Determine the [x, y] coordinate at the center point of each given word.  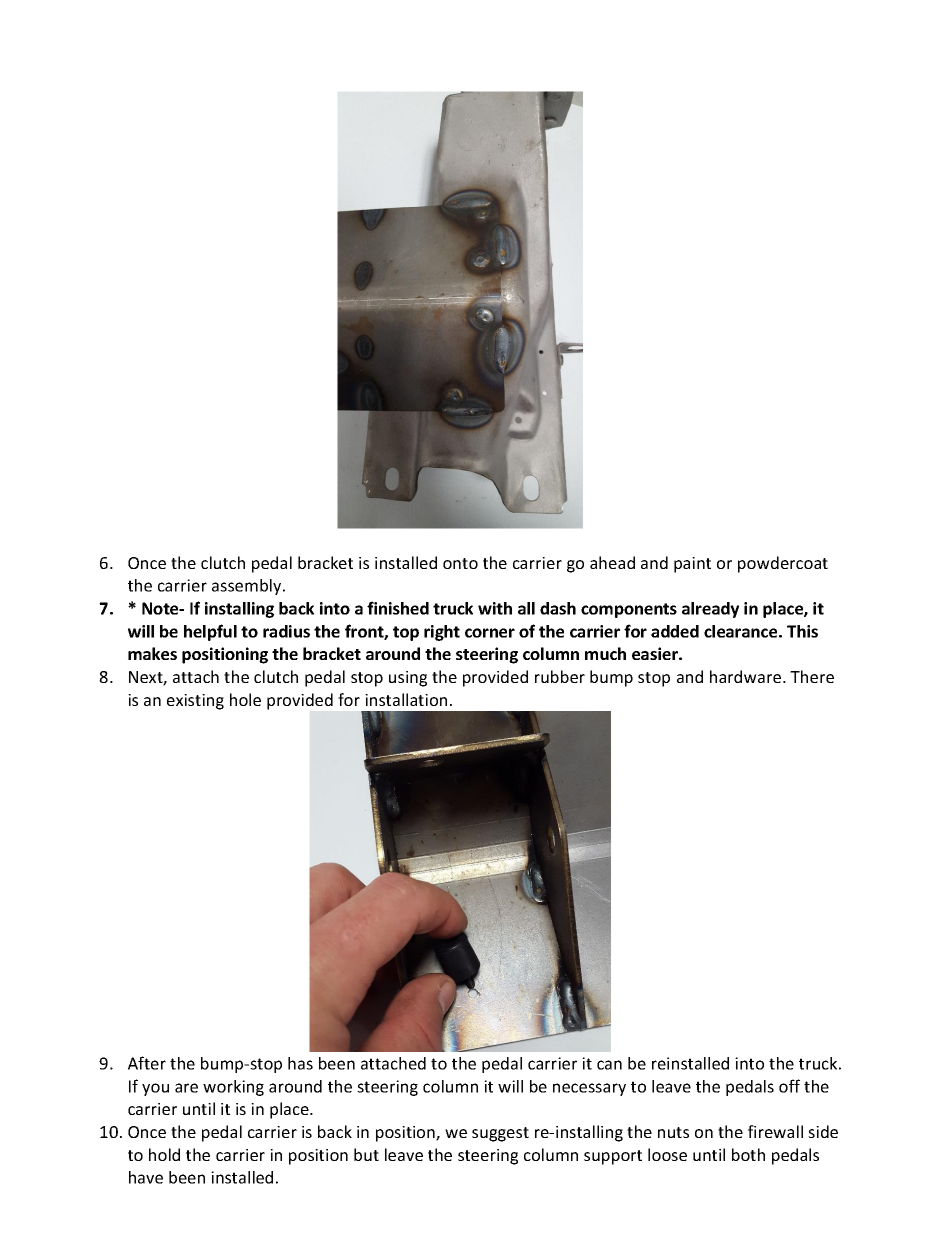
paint [692, 565]
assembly [248, 587]
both [748, 1154]
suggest [500, 1134]
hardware [745, 676]
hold [164, 1154]
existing [195, 702]
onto [460, 563]
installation [406, 699]
